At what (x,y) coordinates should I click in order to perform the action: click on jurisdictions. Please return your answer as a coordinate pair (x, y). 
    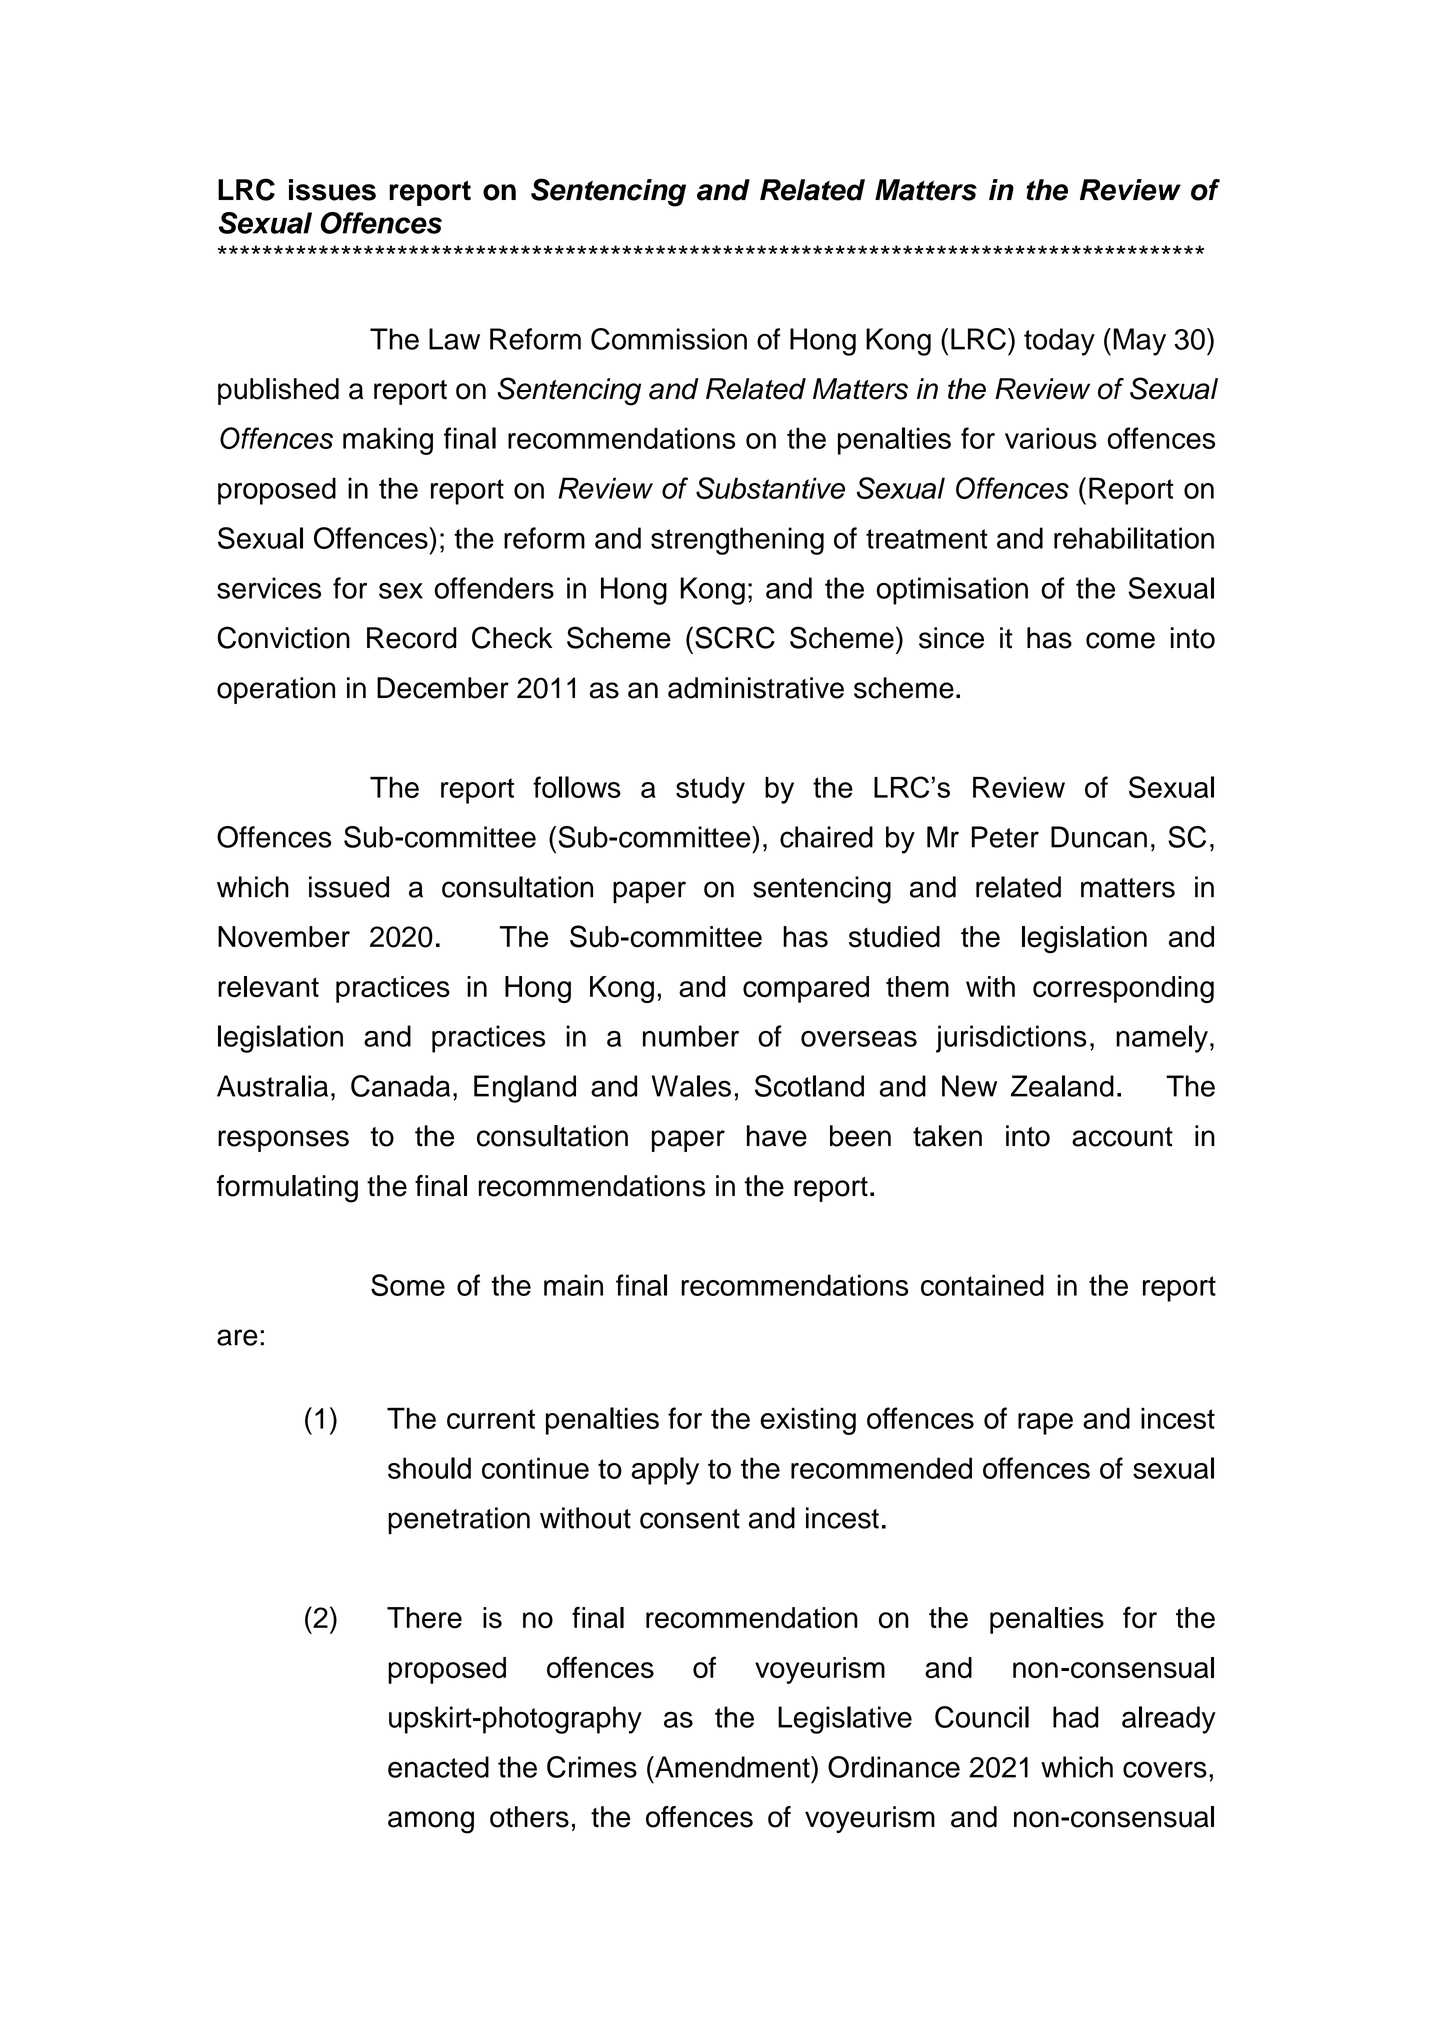
    Looking at the image, I should click on (1011, 1039).
